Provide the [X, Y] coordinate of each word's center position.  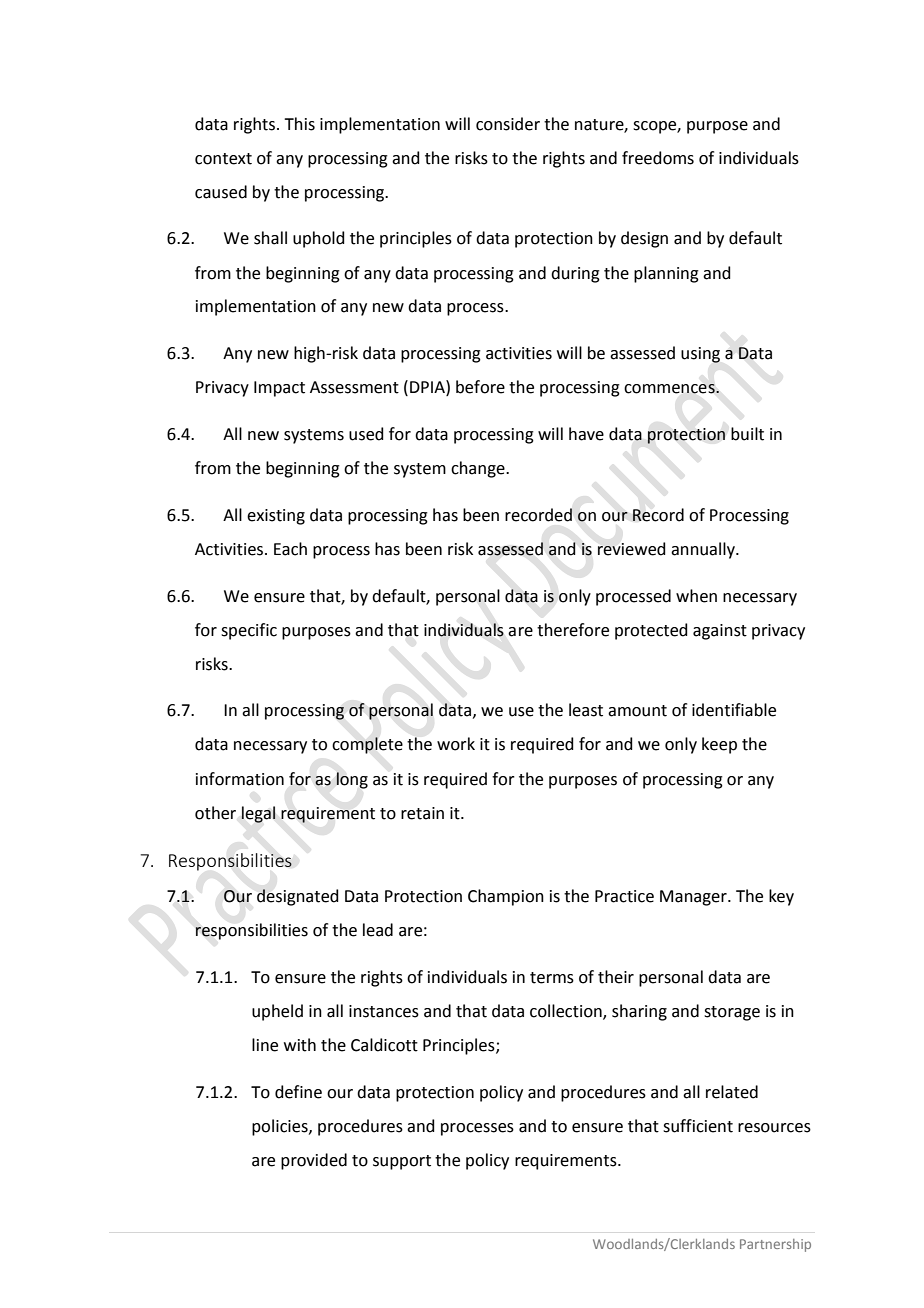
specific [249, 631]
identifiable [734, 710]
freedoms [658, 158]
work [456, 744]
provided [314, 1161]
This [299, 124]
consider [508, 124]
